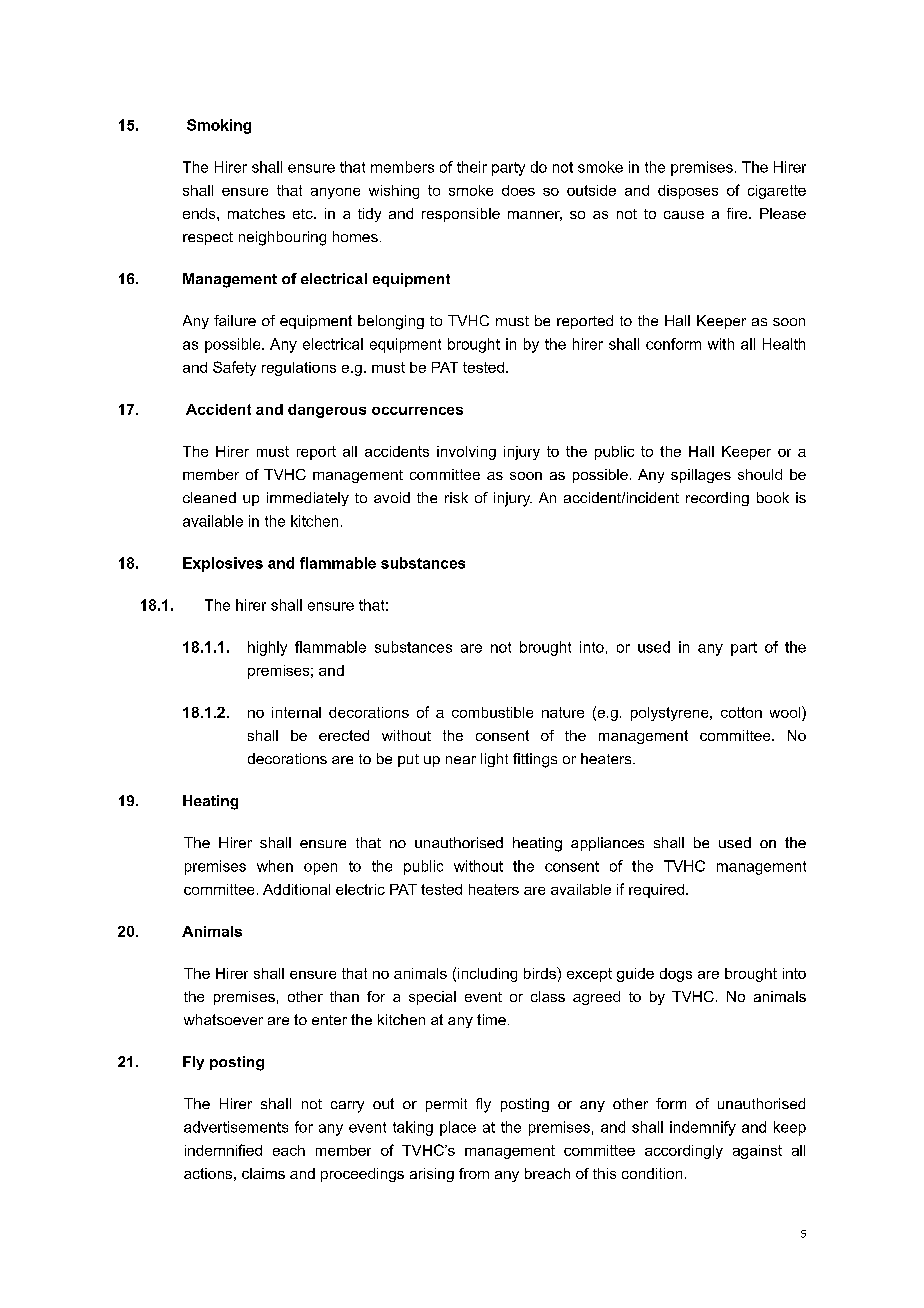 The image size is (924, 1308). I want to click on Additional, so click(296, 889).
